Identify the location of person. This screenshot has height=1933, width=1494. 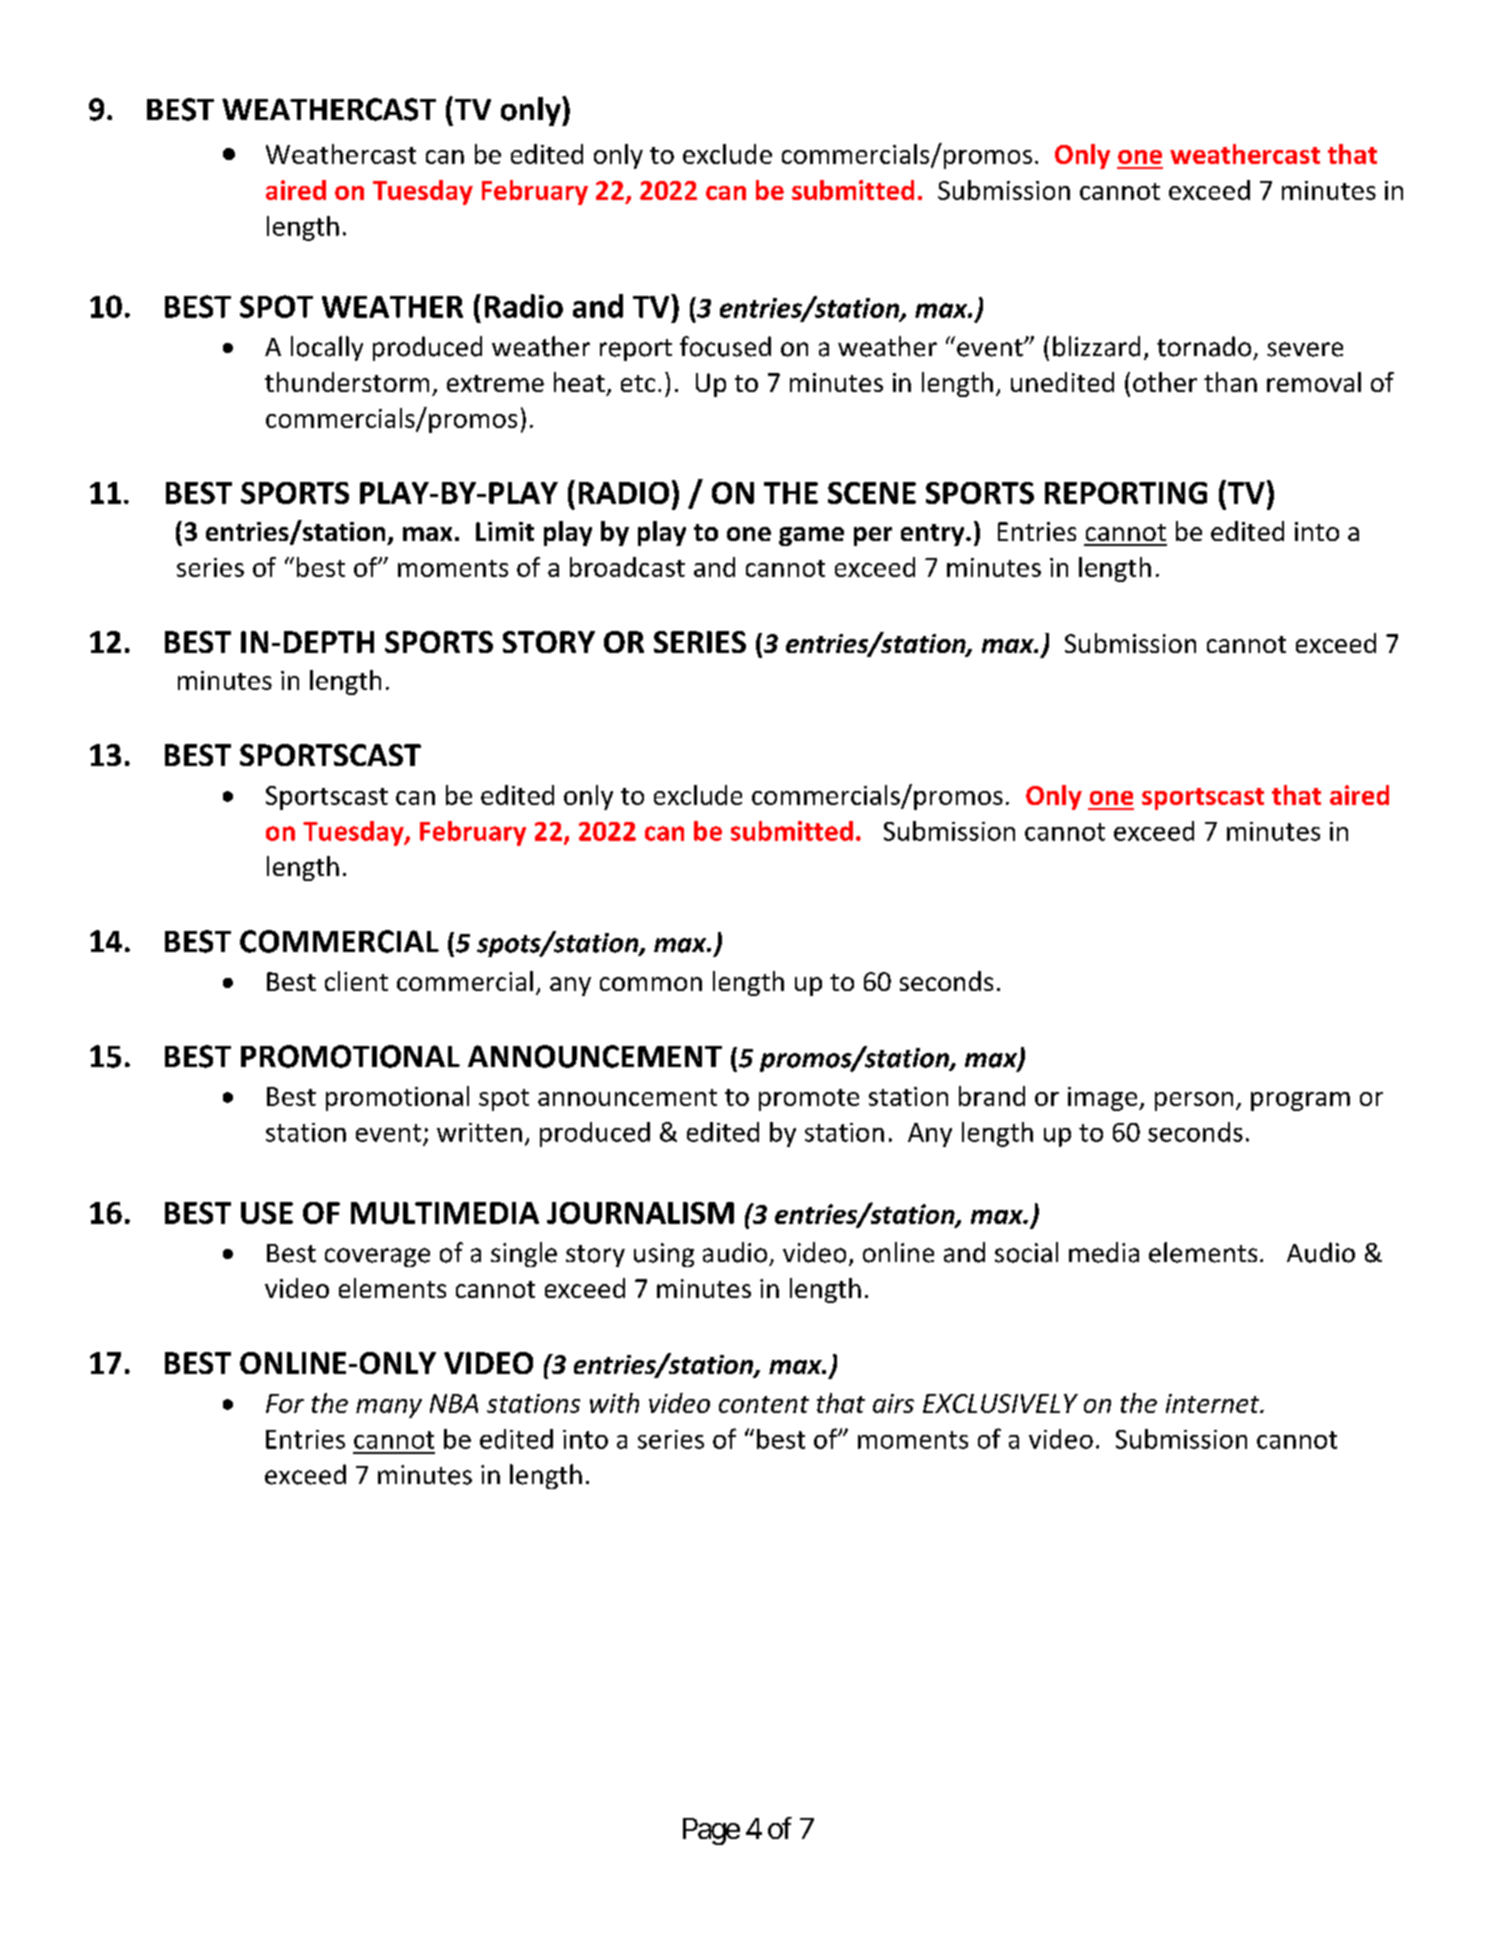
(1194, 1101).
